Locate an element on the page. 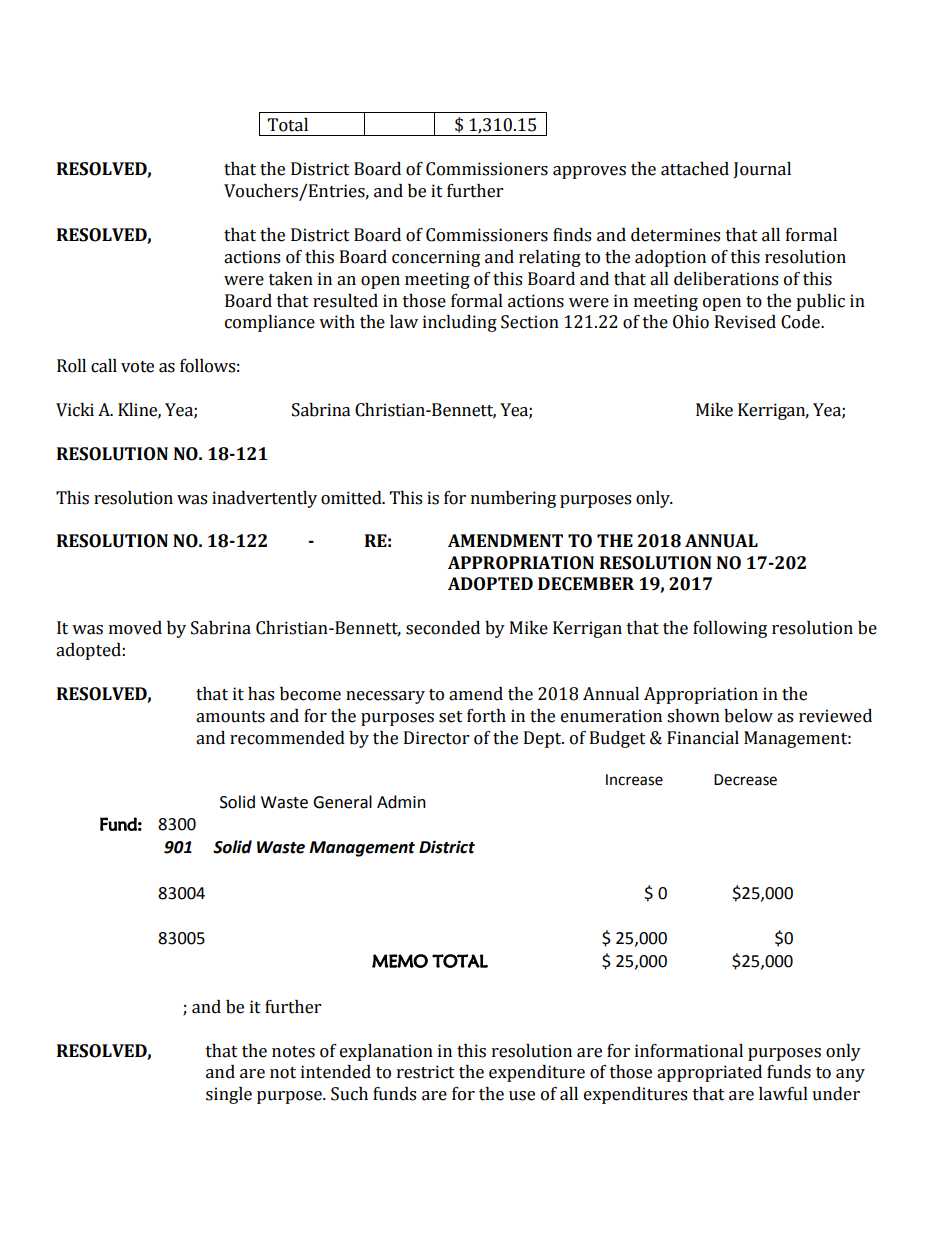 Image resolution: width=952 pixels, height=1233 pixels. concerning is located at coordinates (436, 258).
